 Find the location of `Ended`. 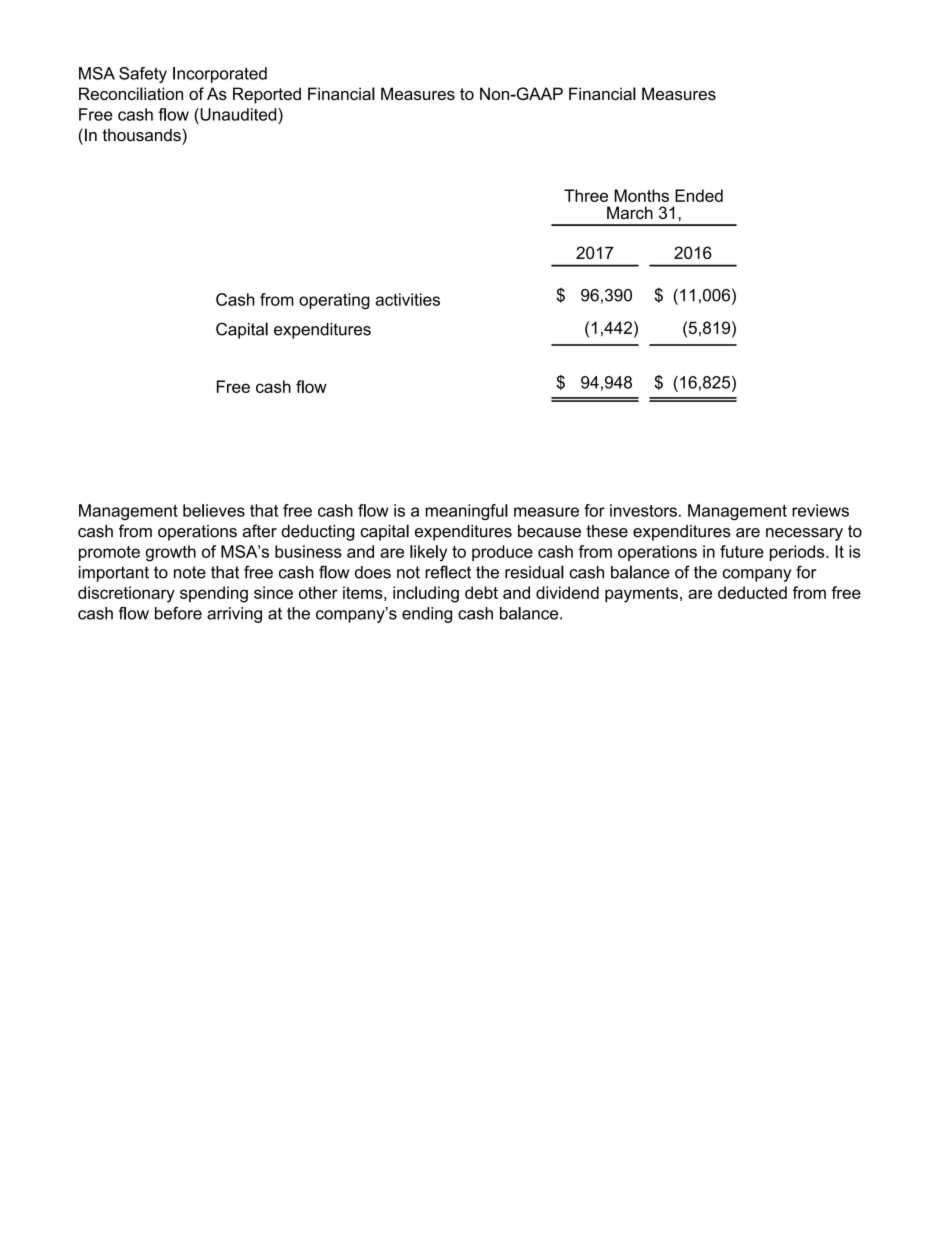

Ended is located at coordinates (699, 195).
